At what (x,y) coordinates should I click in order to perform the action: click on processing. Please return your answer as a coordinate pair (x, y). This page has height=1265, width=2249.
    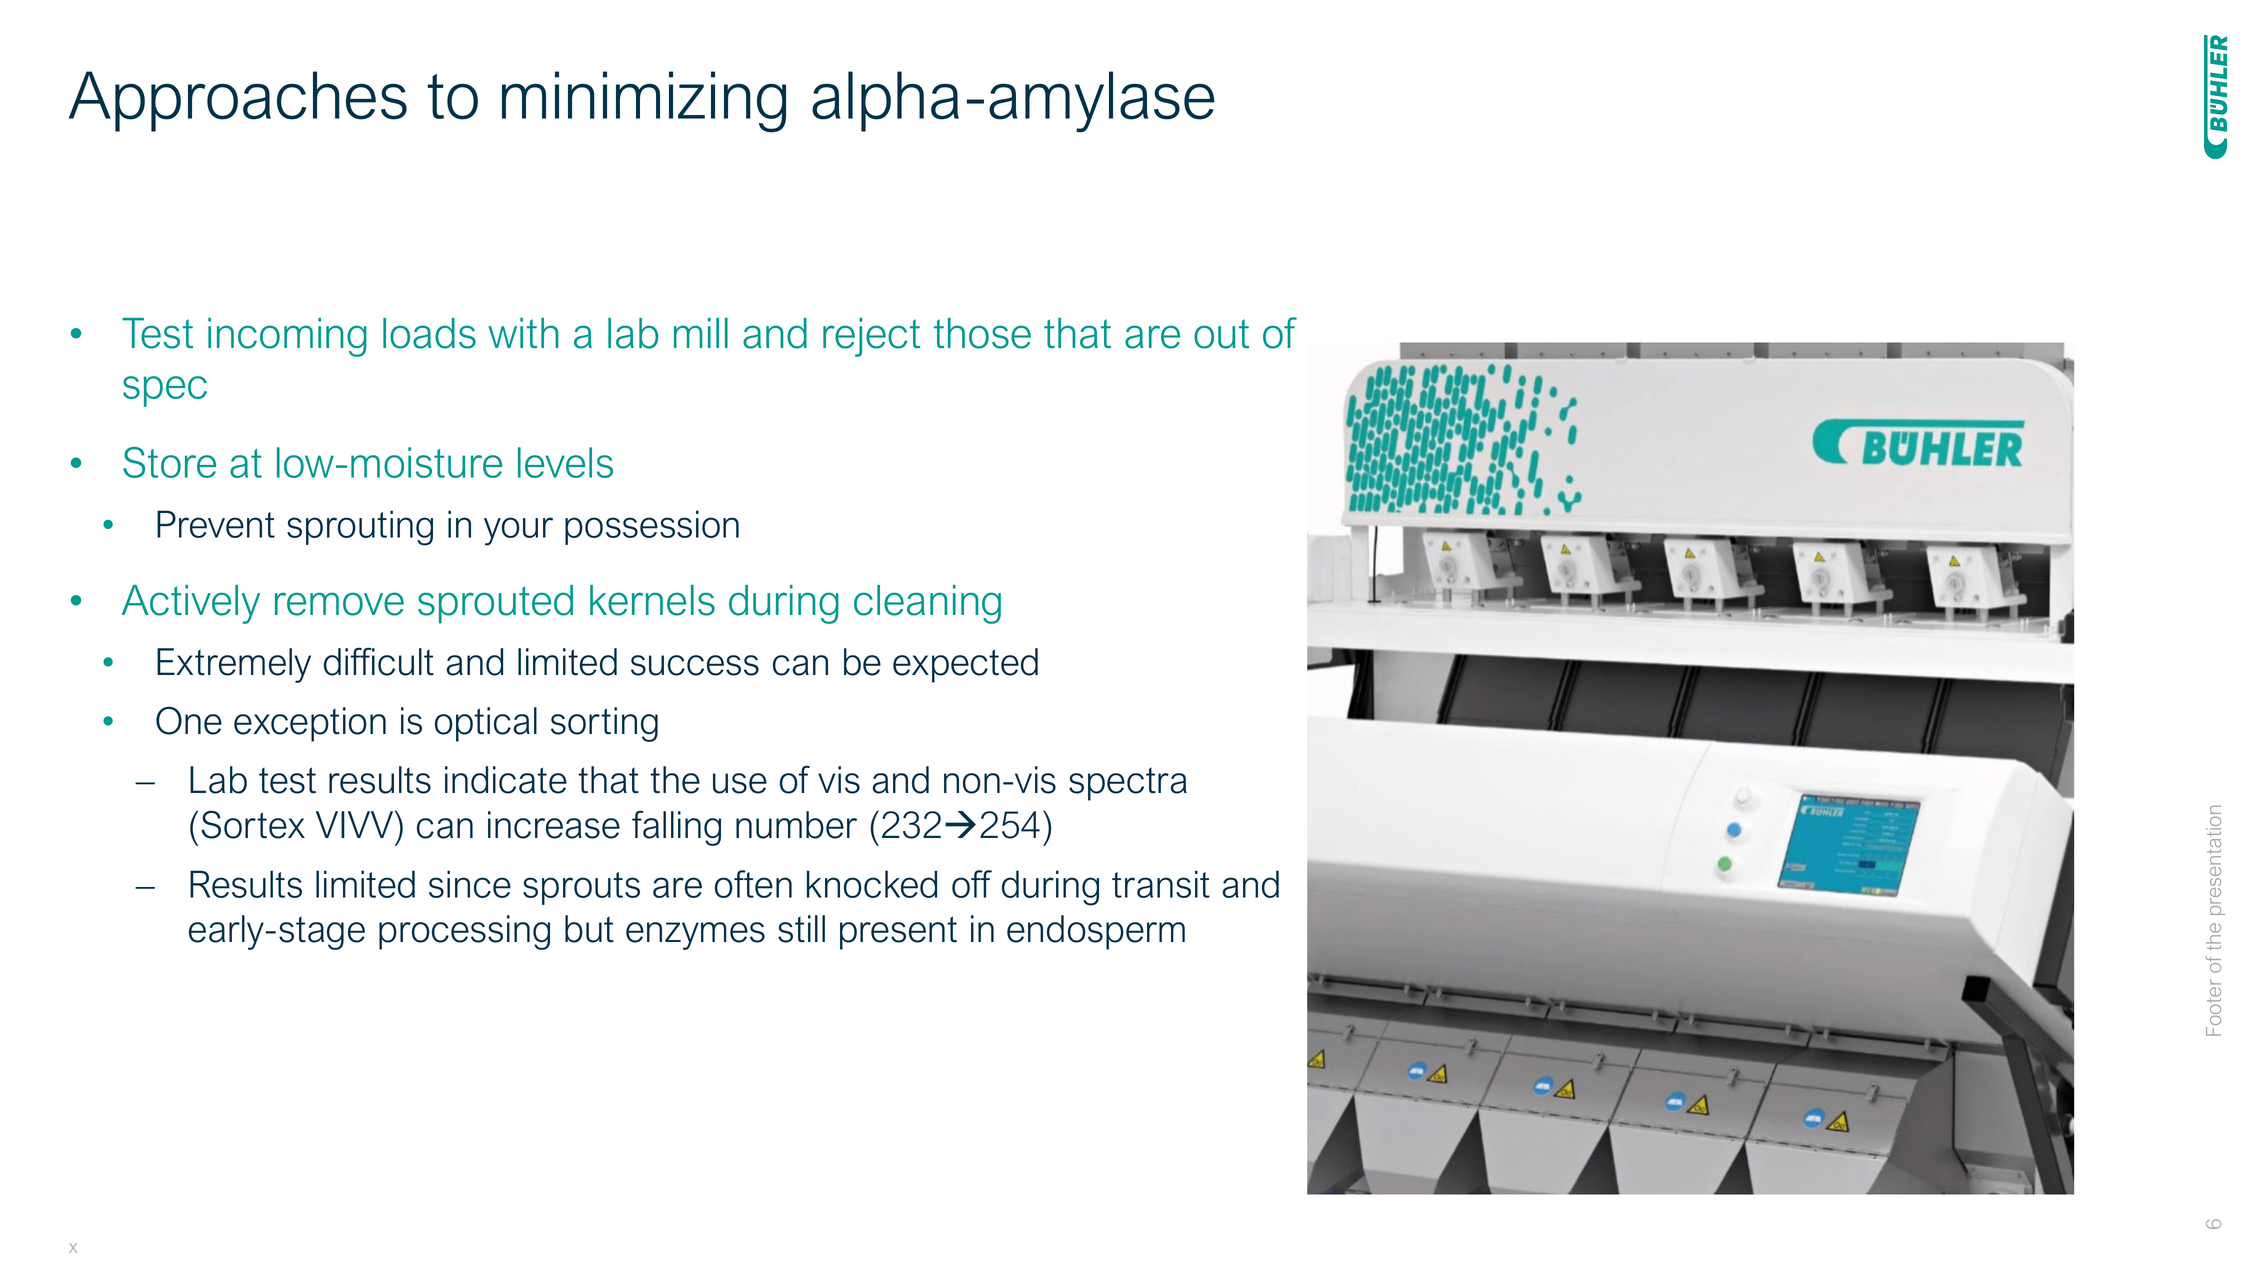
    Looking at the image, I should click on (464, 932).
